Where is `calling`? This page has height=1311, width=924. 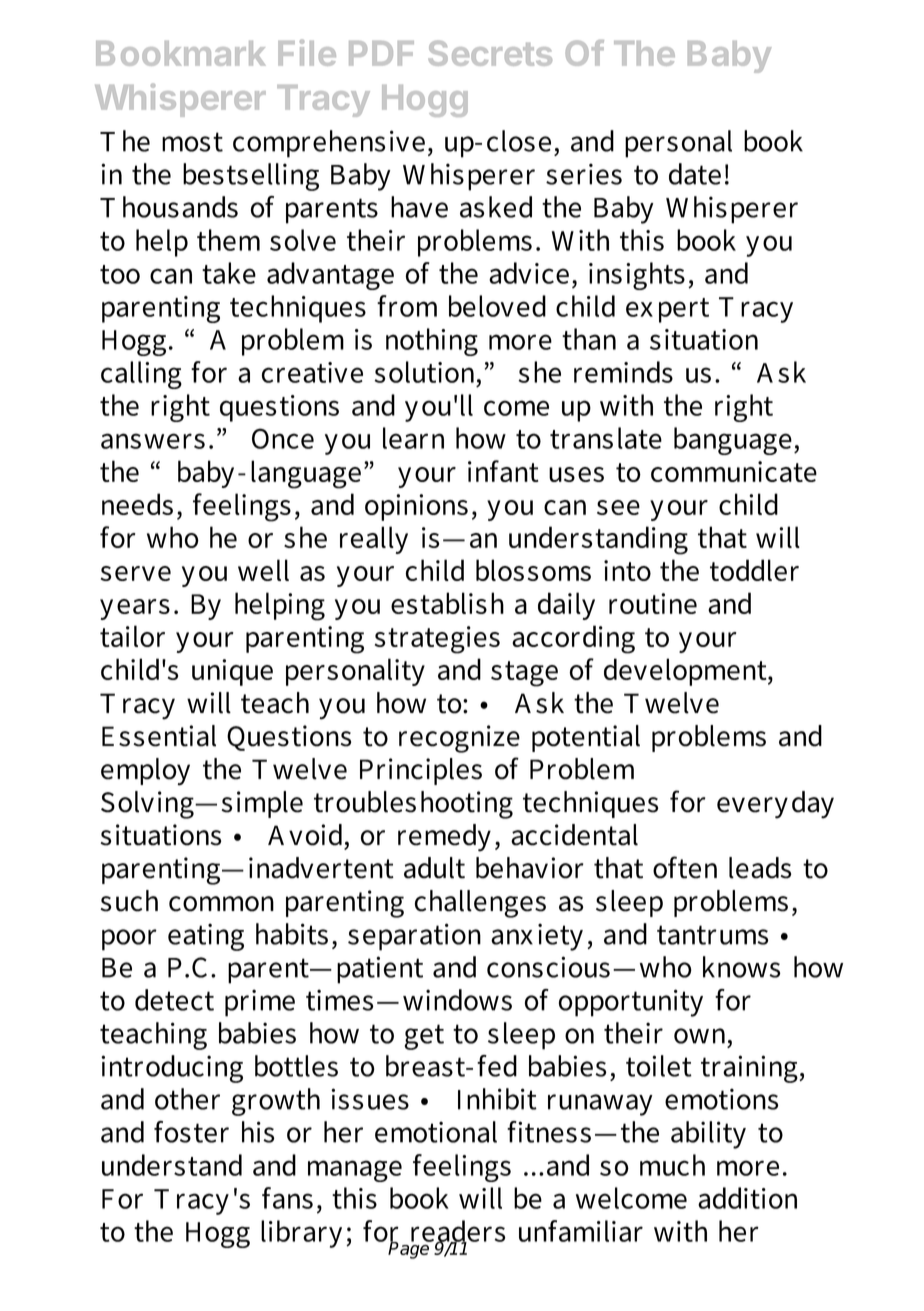 calling is located at coordinates (141, 375).
